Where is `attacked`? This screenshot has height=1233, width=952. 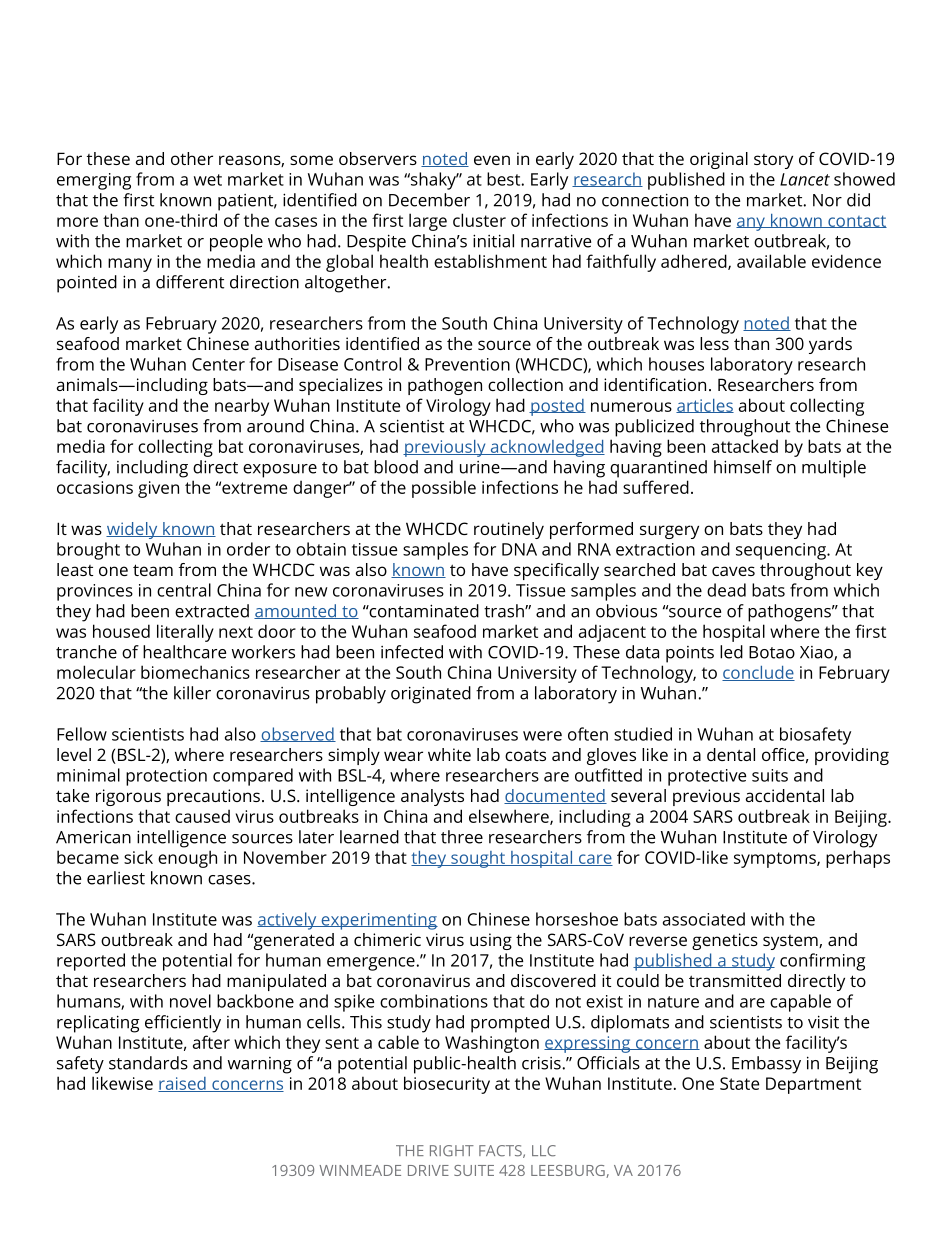 attacked is located at coordinates (745, 446).
